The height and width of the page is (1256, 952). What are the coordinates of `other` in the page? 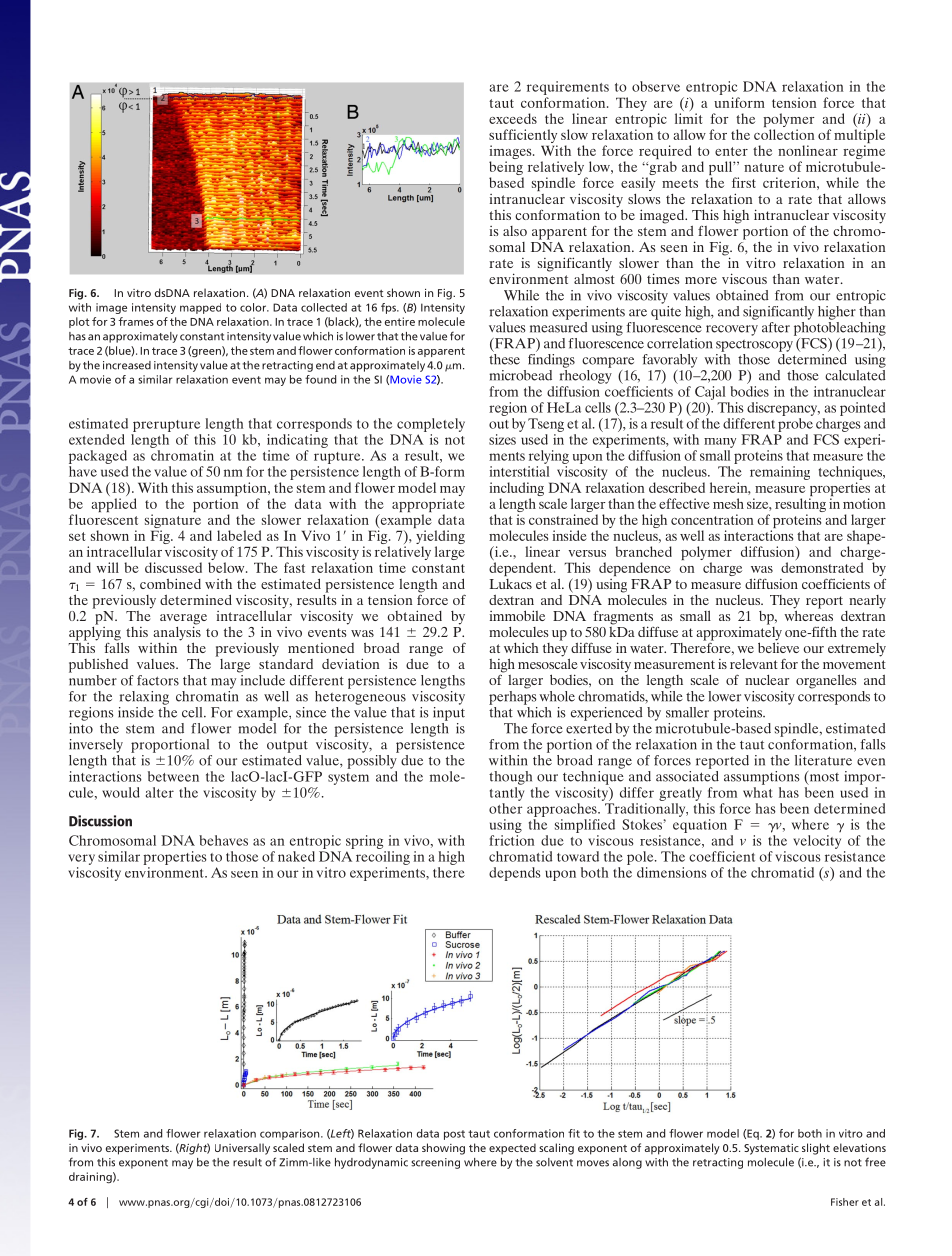 It's located at (505, 808).
